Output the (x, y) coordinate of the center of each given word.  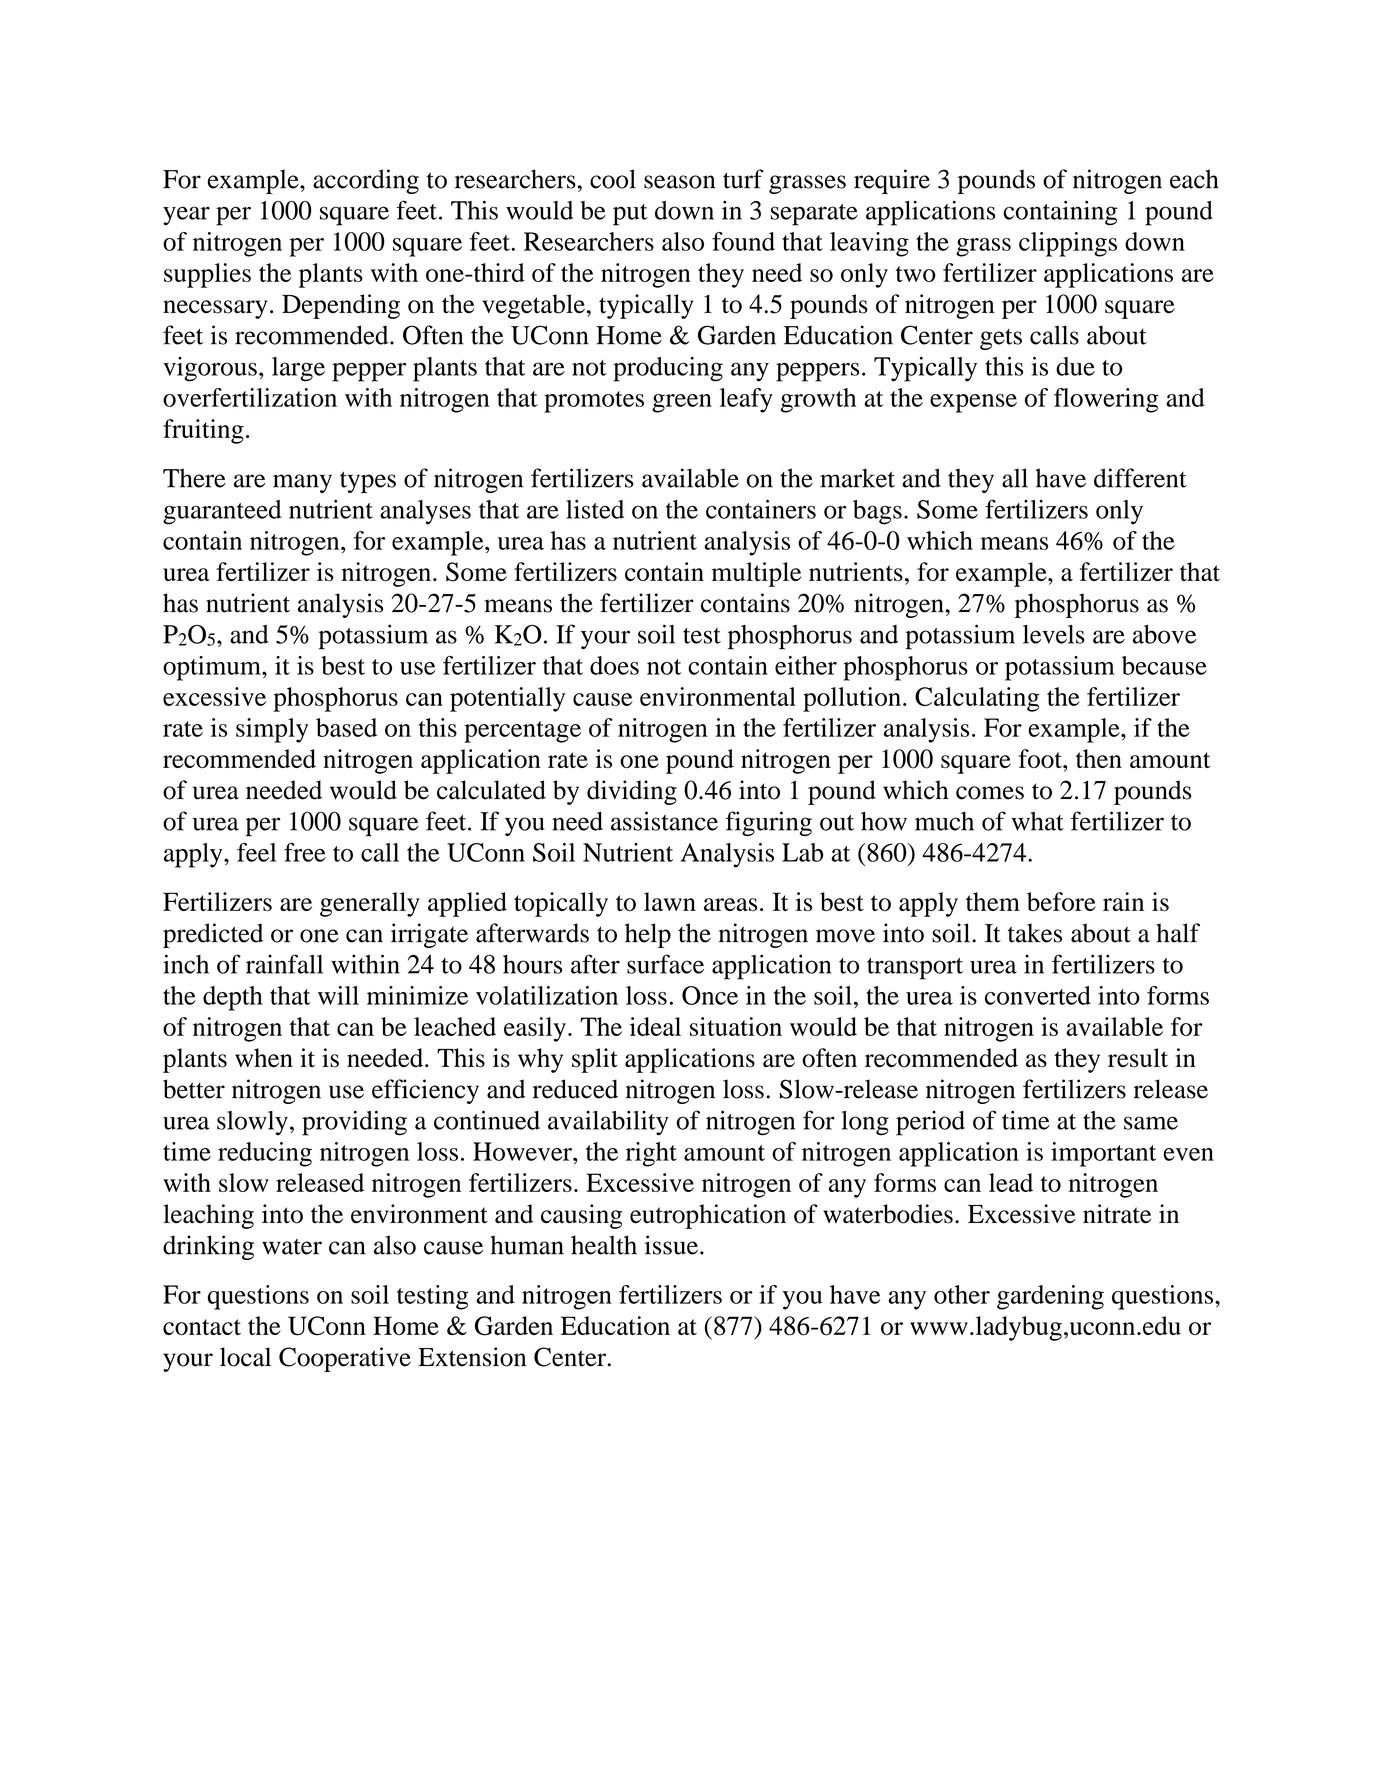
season (680, 182)
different (1140, 478)
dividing (632, 792)
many (302, 483)
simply (272, 730)
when (264, 1057)
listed (595, 509)
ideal (655, 1026)
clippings (1068, 244)
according (366, 181)
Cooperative (345, 1359)
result (1138, 1058)
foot (1041, 758)
